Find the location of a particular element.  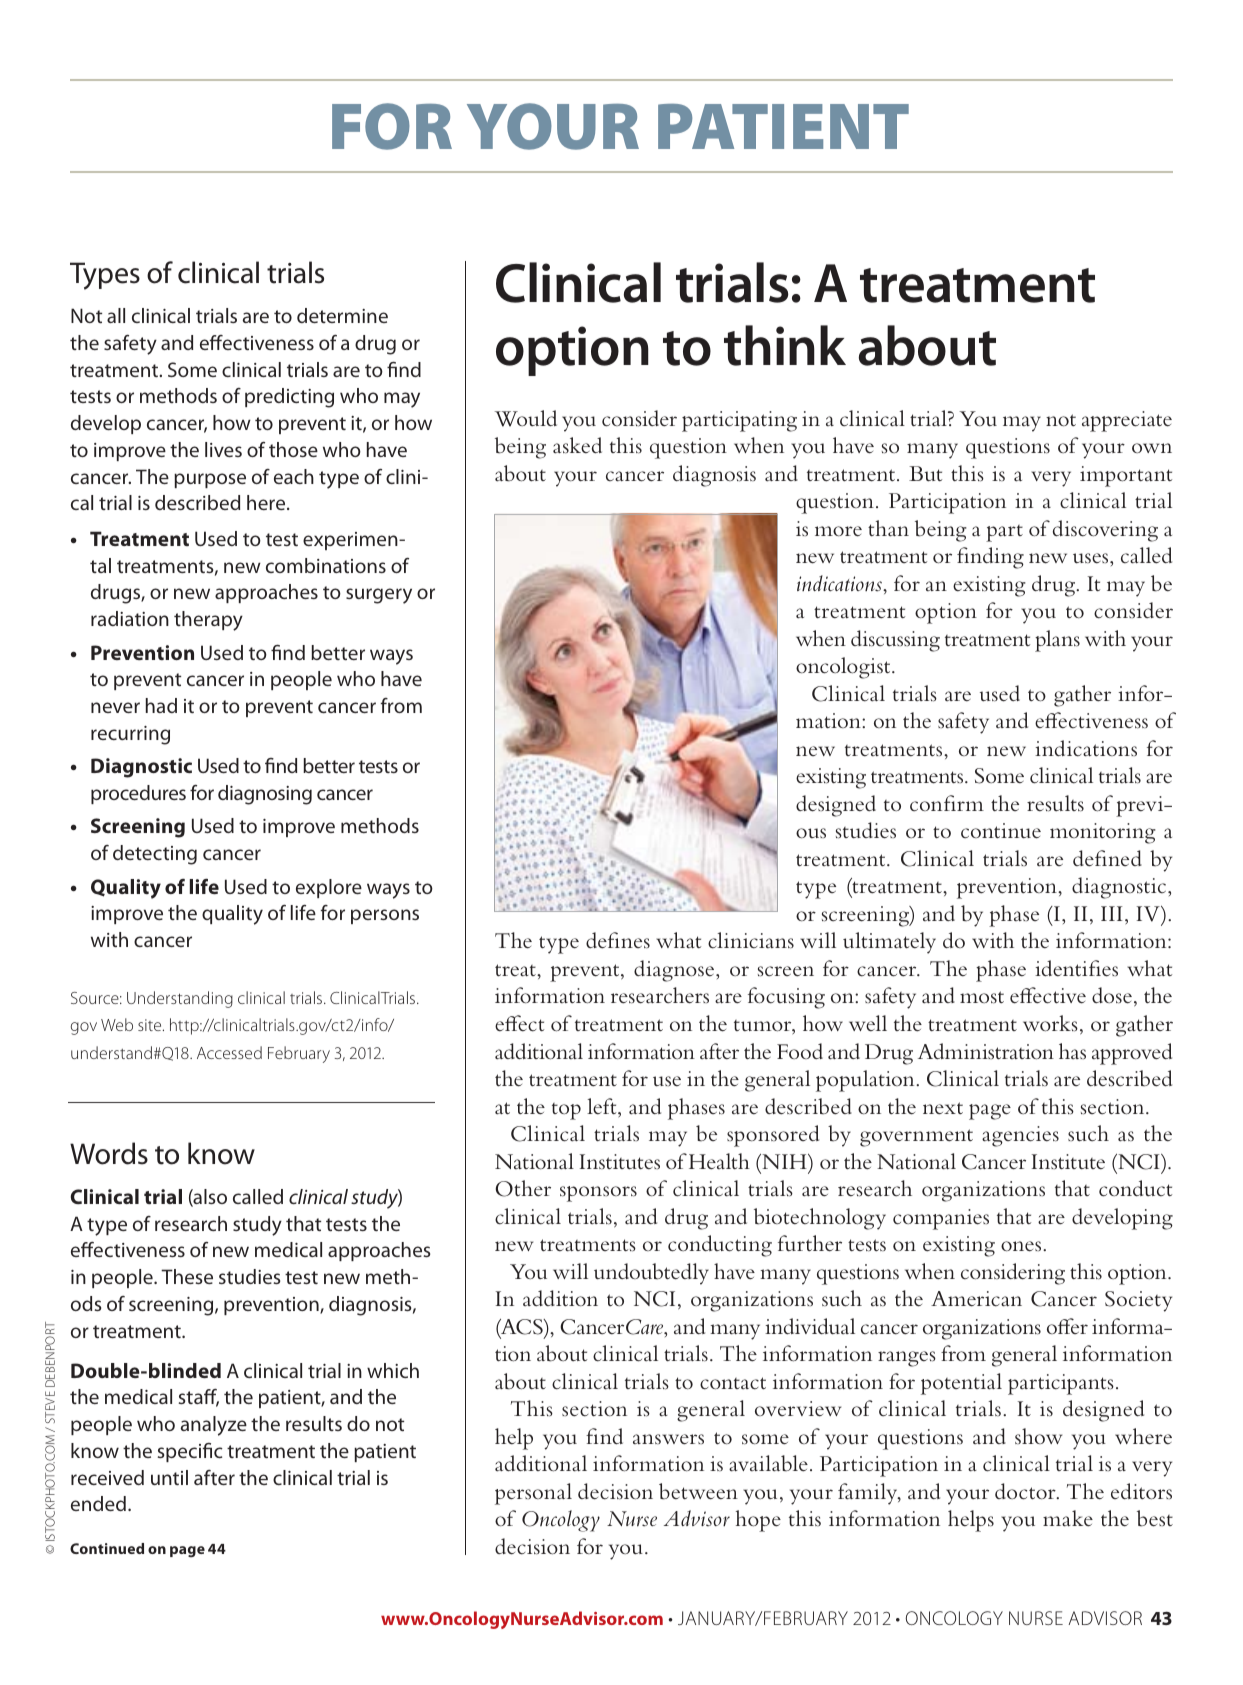

III is located at coordinates (1112, 913).
